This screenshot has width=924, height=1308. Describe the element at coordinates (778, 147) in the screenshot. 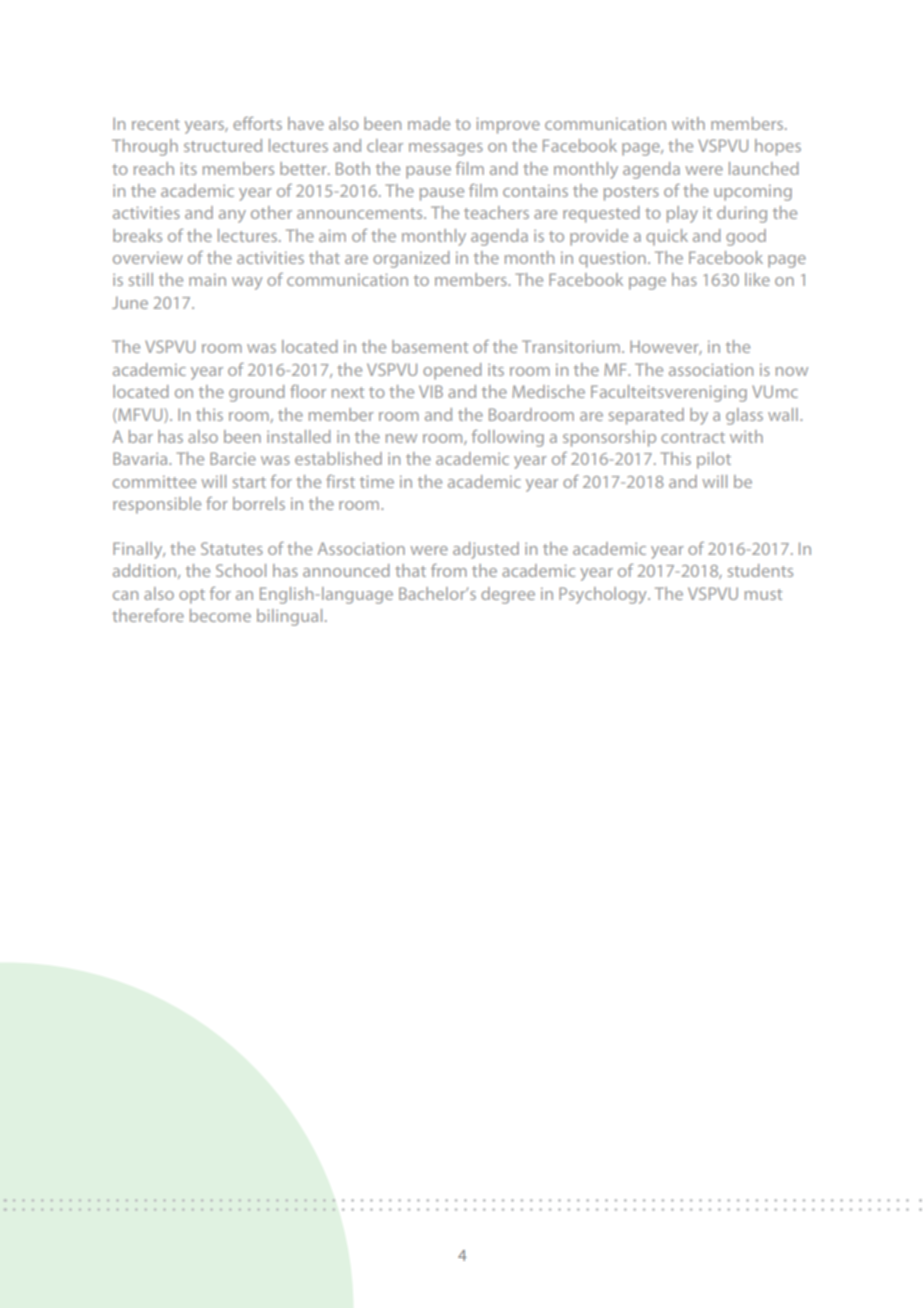

I see `hopes` at that location.
